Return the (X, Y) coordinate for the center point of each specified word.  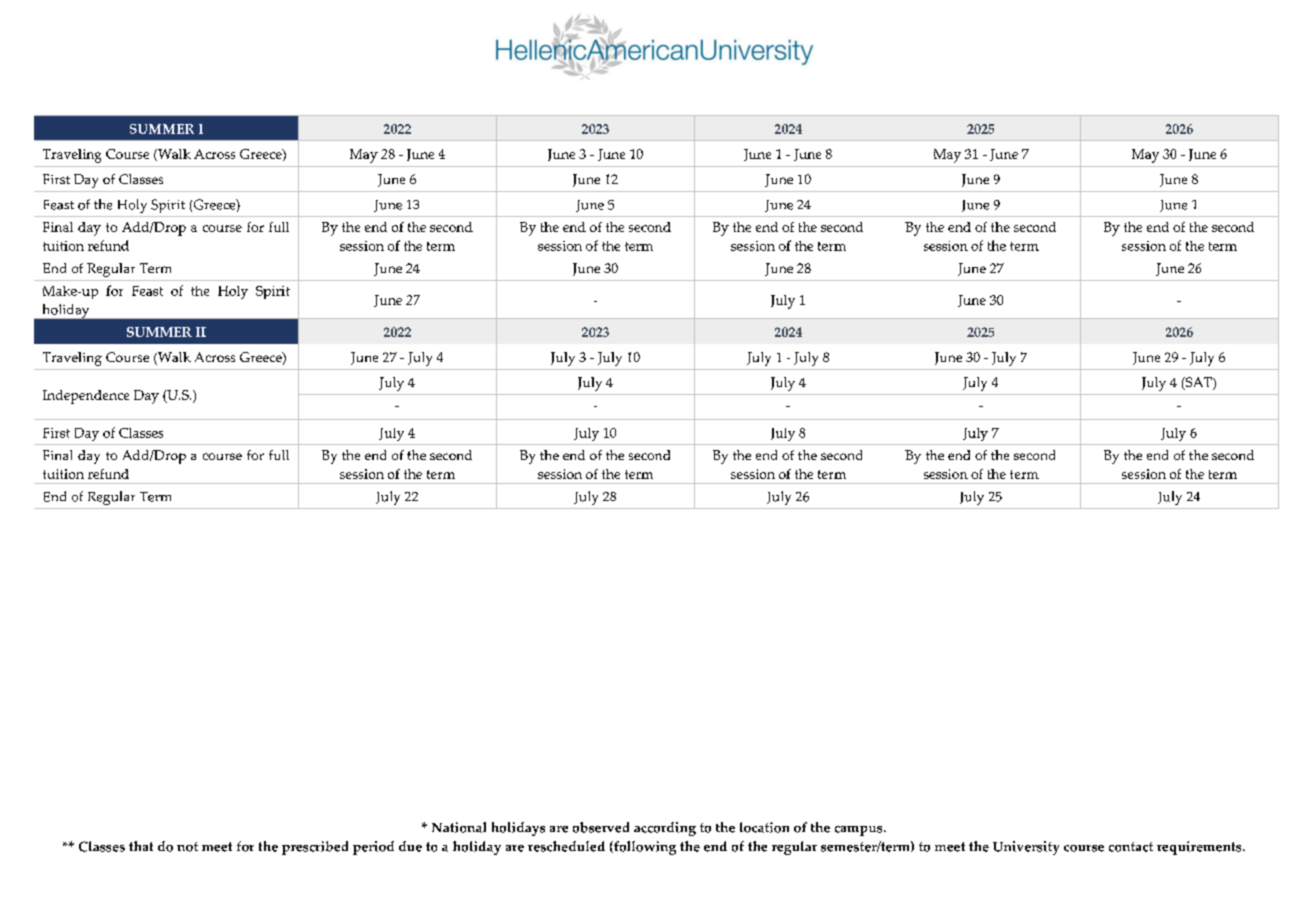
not (187, 847)
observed (601, 827)
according (665, 829)
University (1026, 848)
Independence (86, 397)
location (764, 827)
